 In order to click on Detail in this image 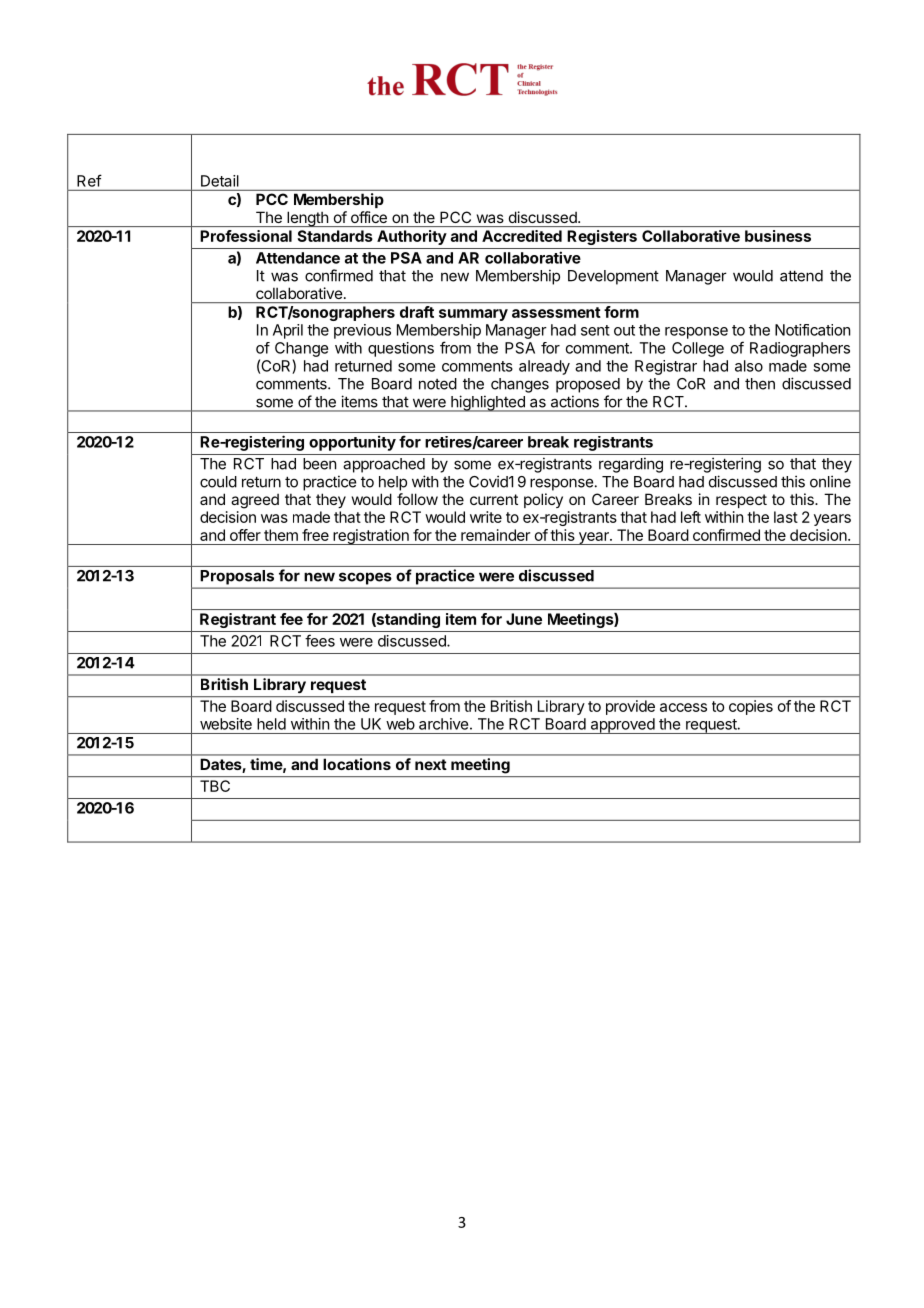, I will do `click(220, 181)`.
